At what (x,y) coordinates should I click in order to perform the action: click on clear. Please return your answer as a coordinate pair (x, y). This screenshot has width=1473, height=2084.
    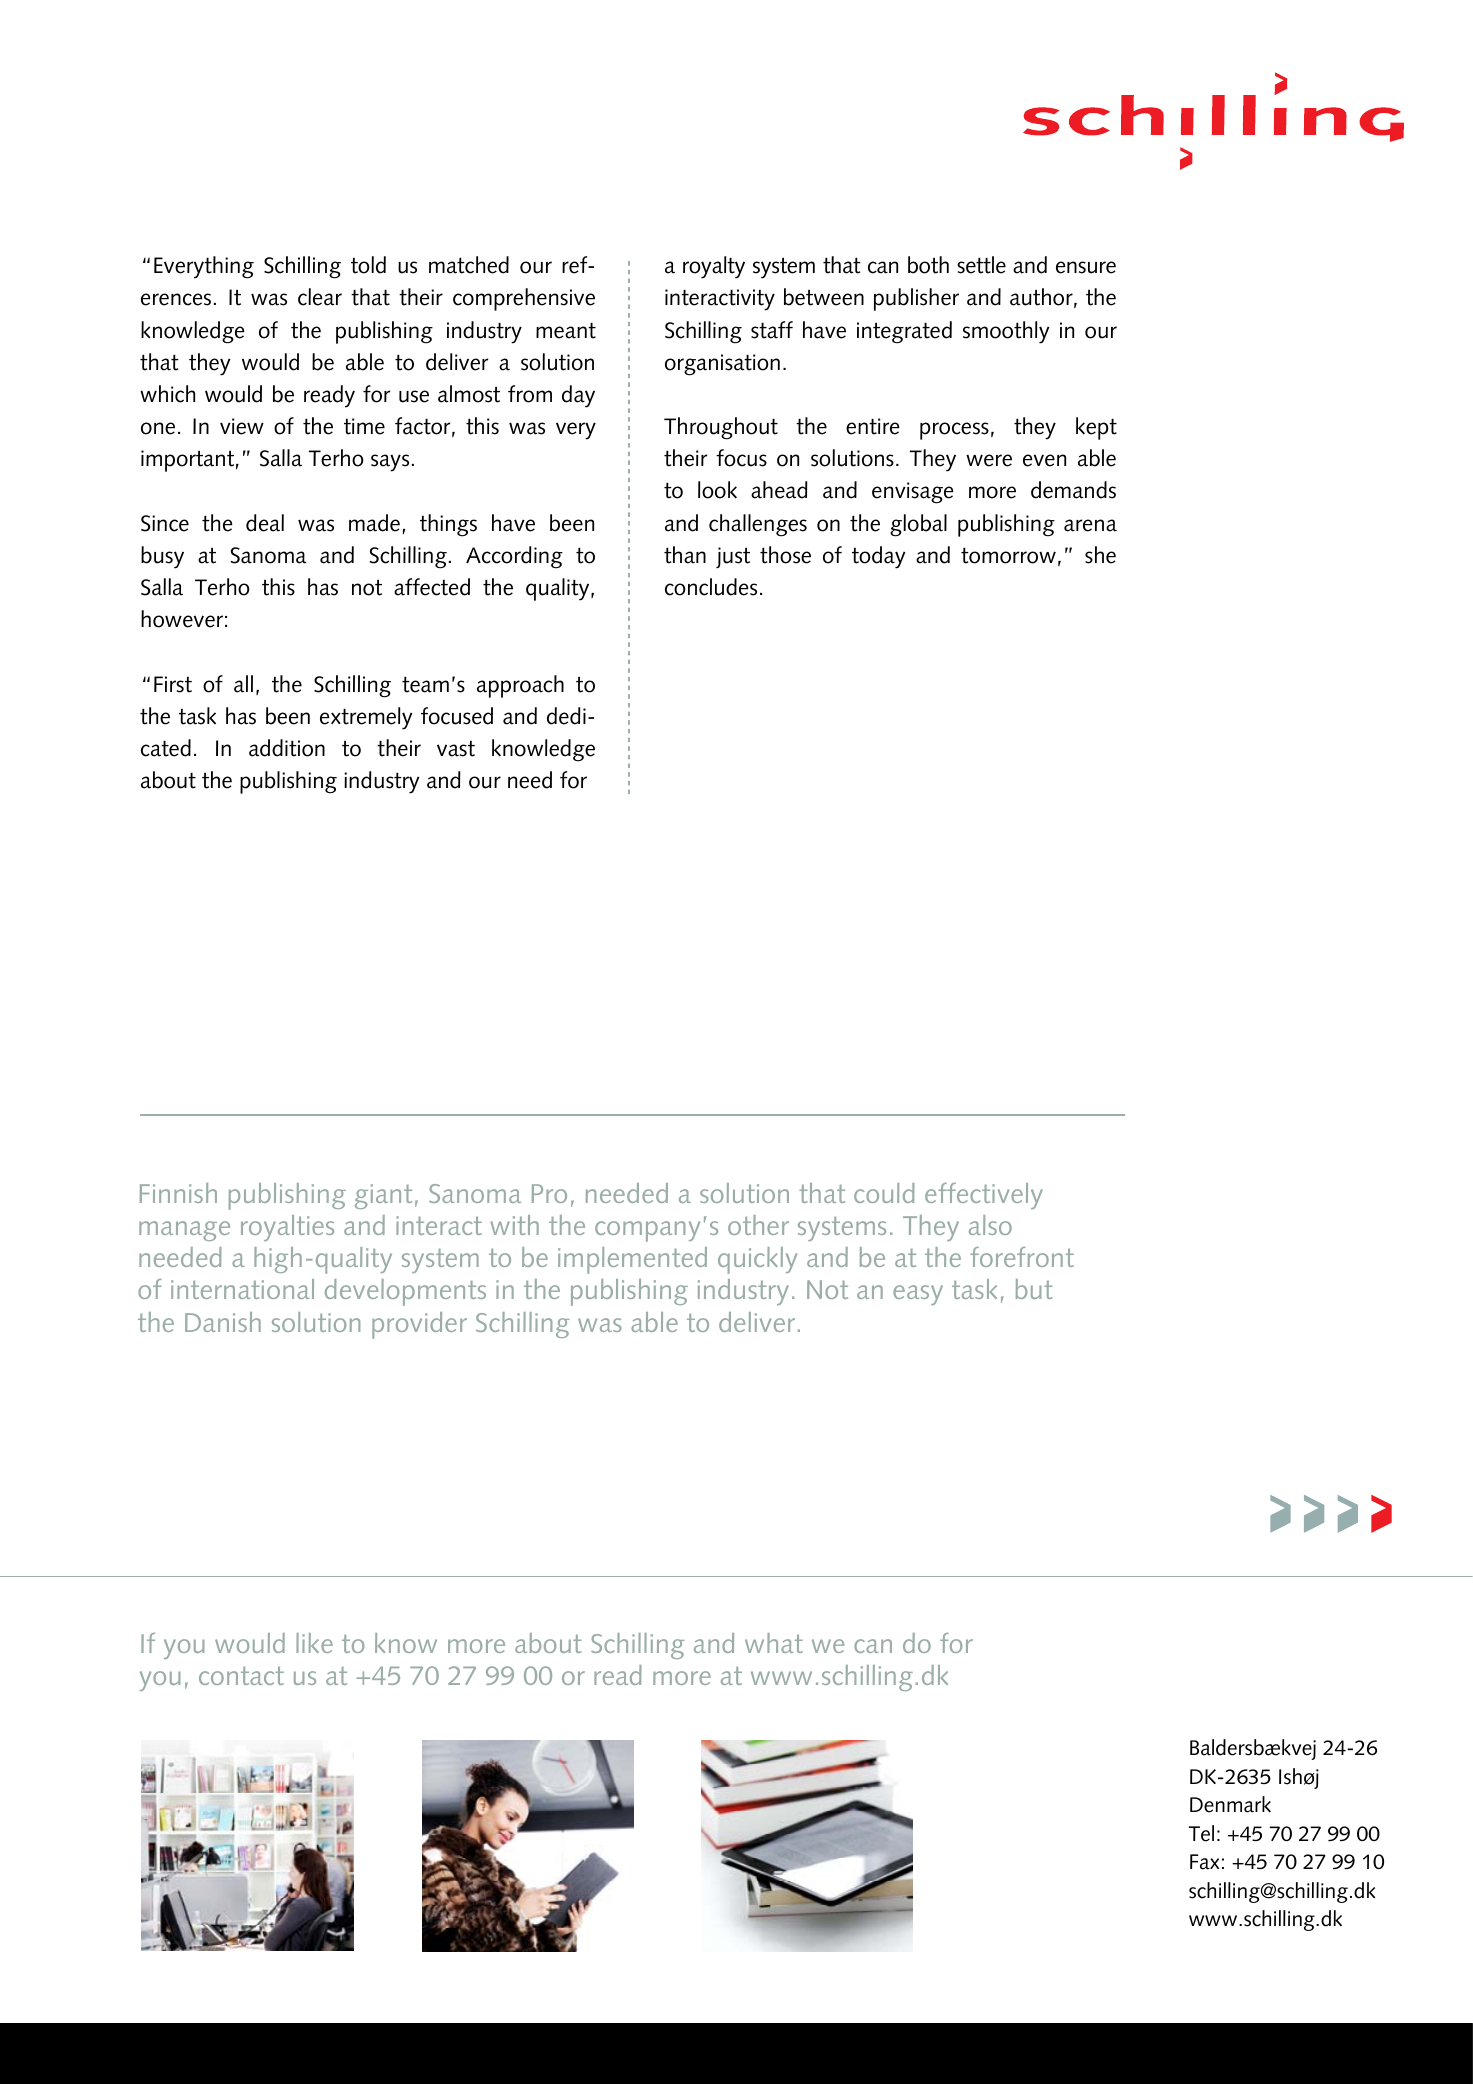
    Looking at the image, I should click on (320, 297).
